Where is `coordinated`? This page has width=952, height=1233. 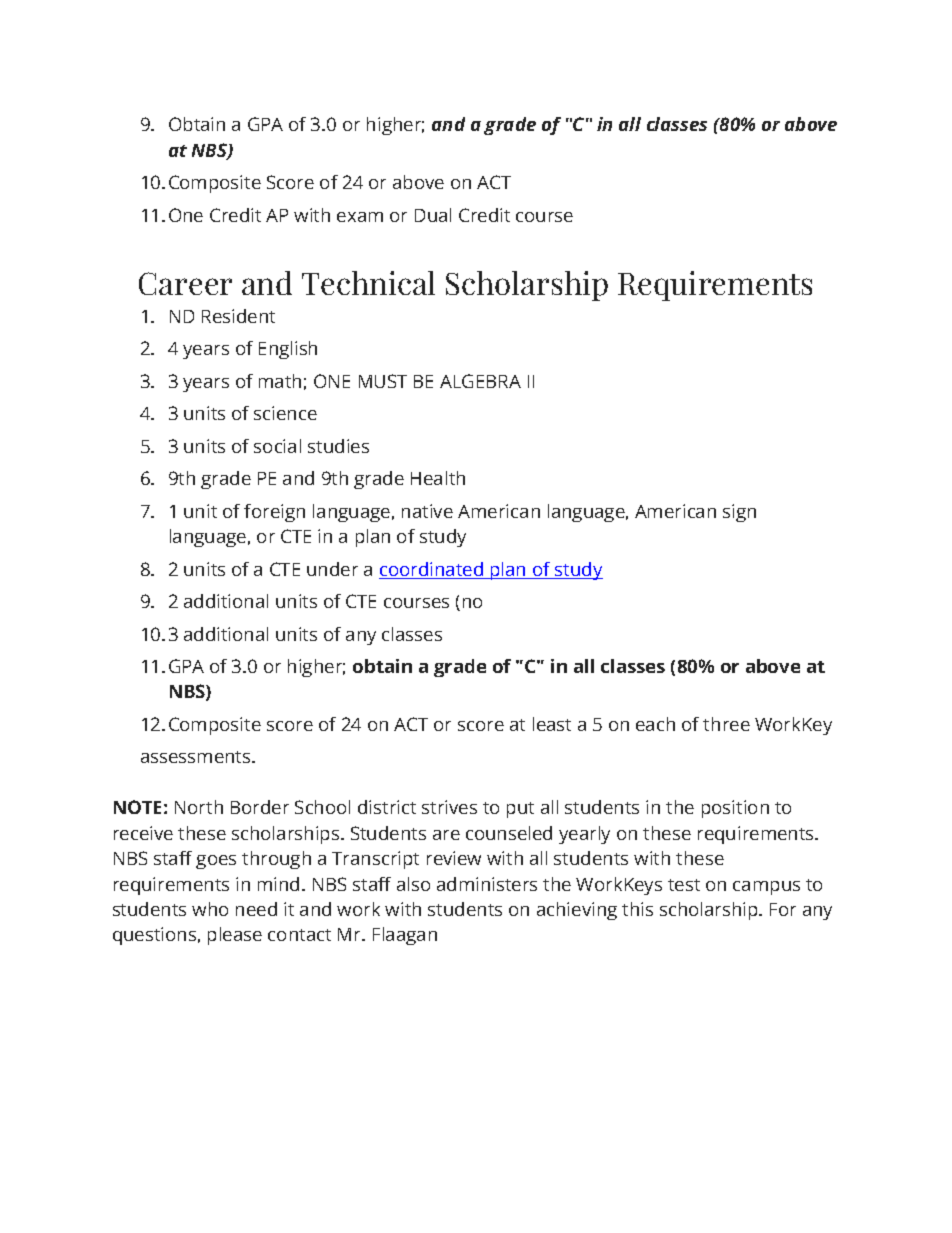 coordinated is located at coordinates (432, 570).
